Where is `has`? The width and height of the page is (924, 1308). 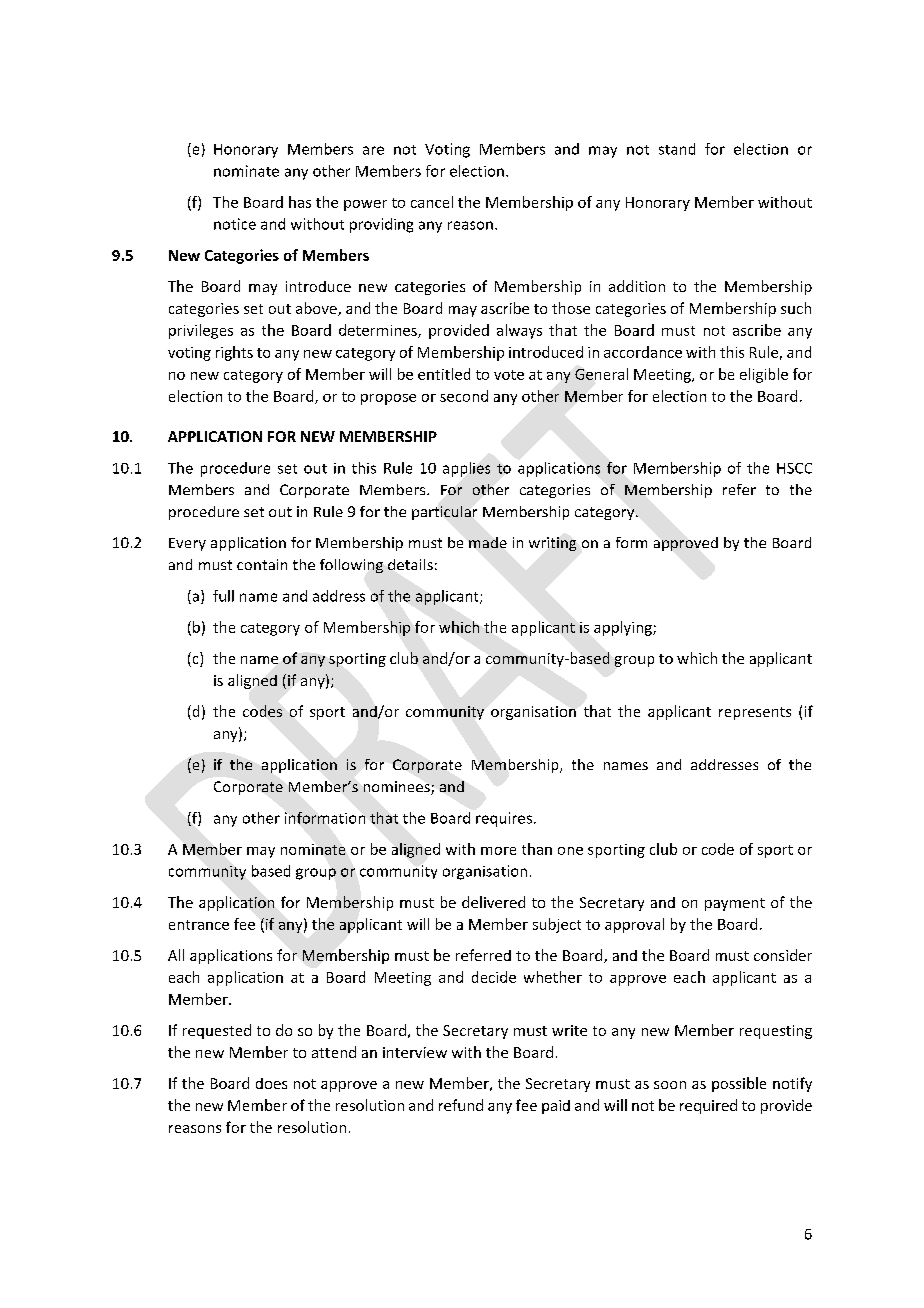 has is located at coordinates (300, 202).
